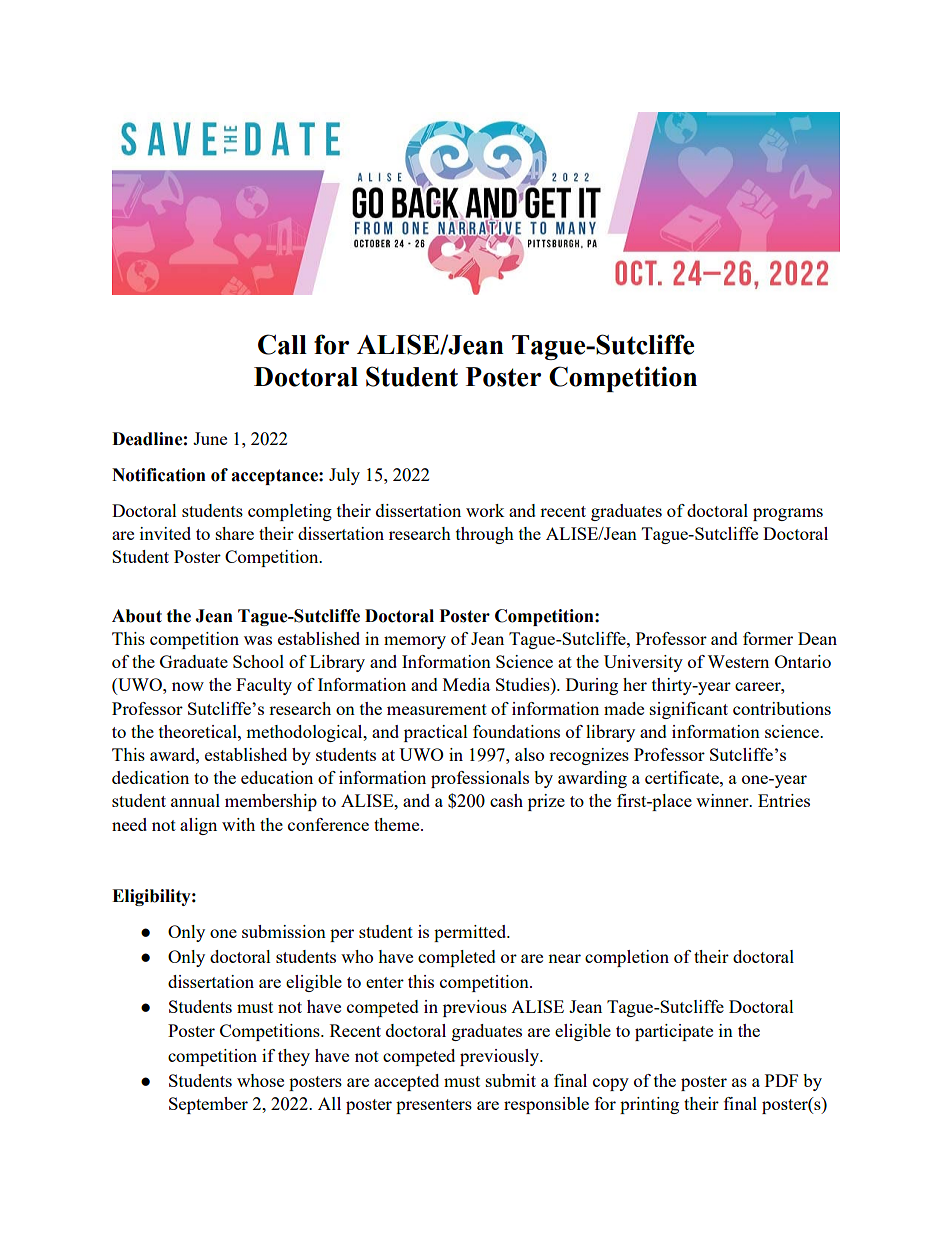 This document has width=952, height=1233. Describe the element at coordinates (485, 510) in the document. I see `work` at that location.
